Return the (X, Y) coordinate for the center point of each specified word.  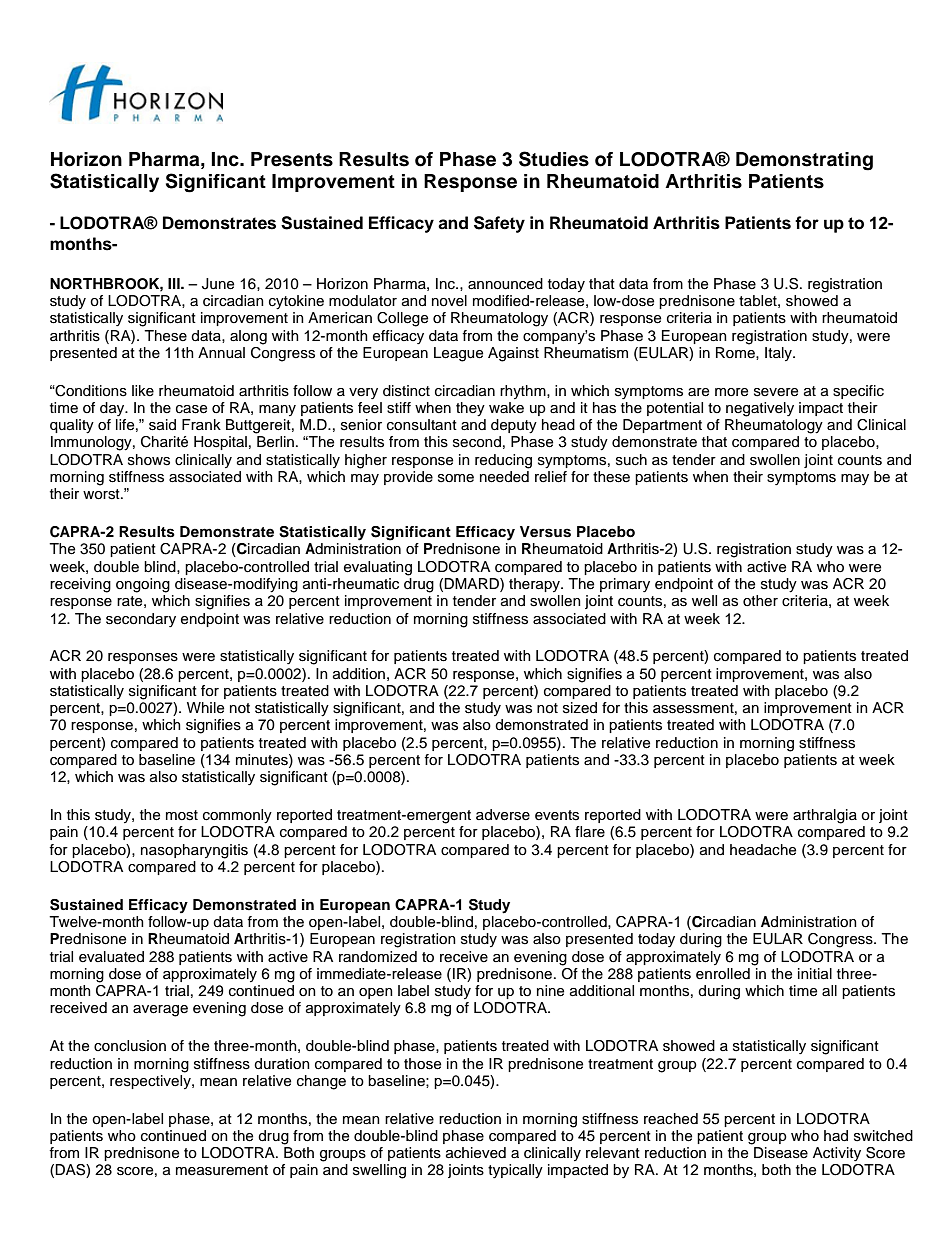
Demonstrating (804, 161)
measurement (222, 1170)
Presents (292, 159)
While (205, 708)
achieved (476, 1153)
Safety (499, 224)
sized (580, 708)
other (760, 601)
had (836, 1135)
